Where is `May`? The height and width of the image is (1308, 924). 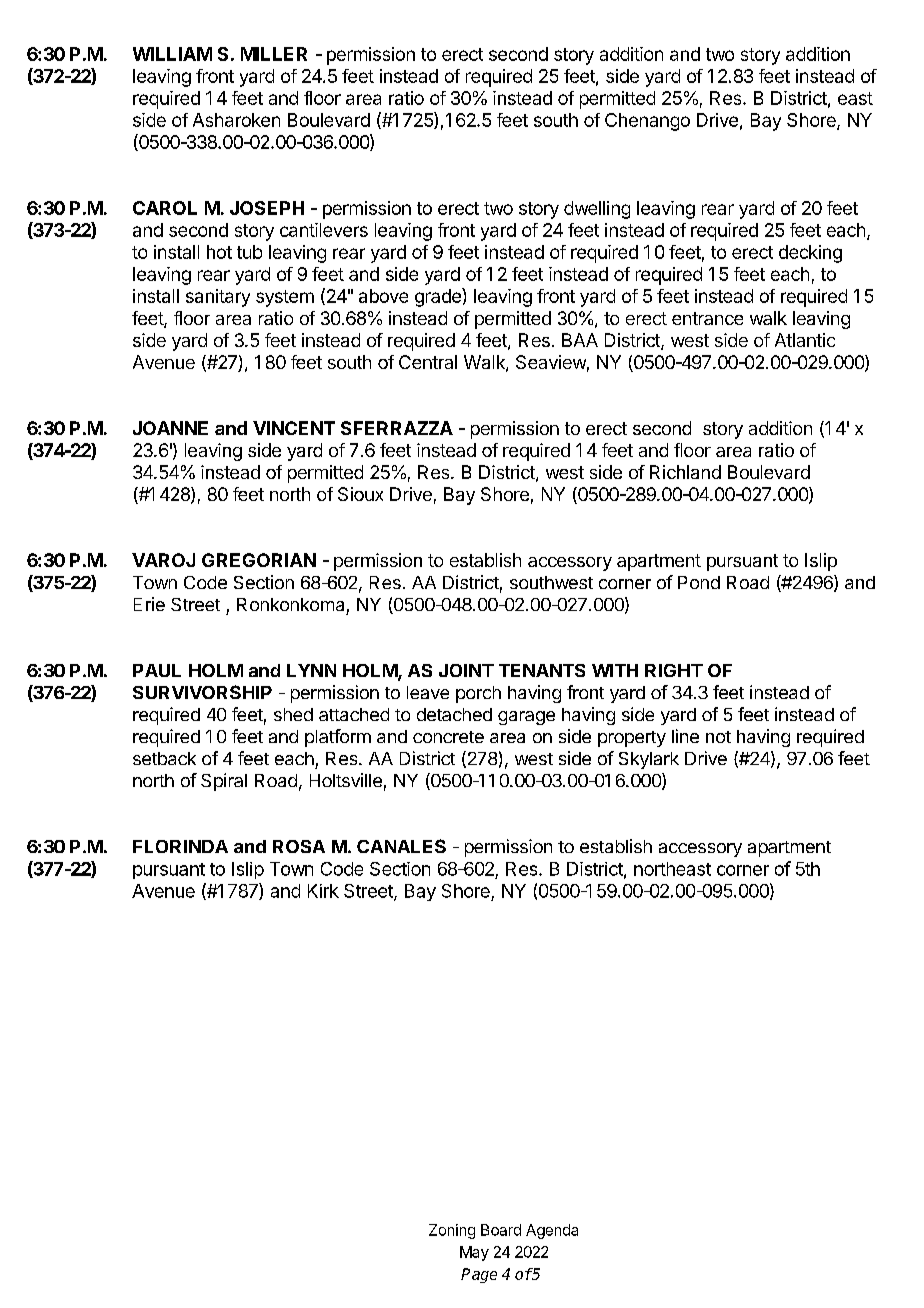
May is located at coordinates (474, 1253).
